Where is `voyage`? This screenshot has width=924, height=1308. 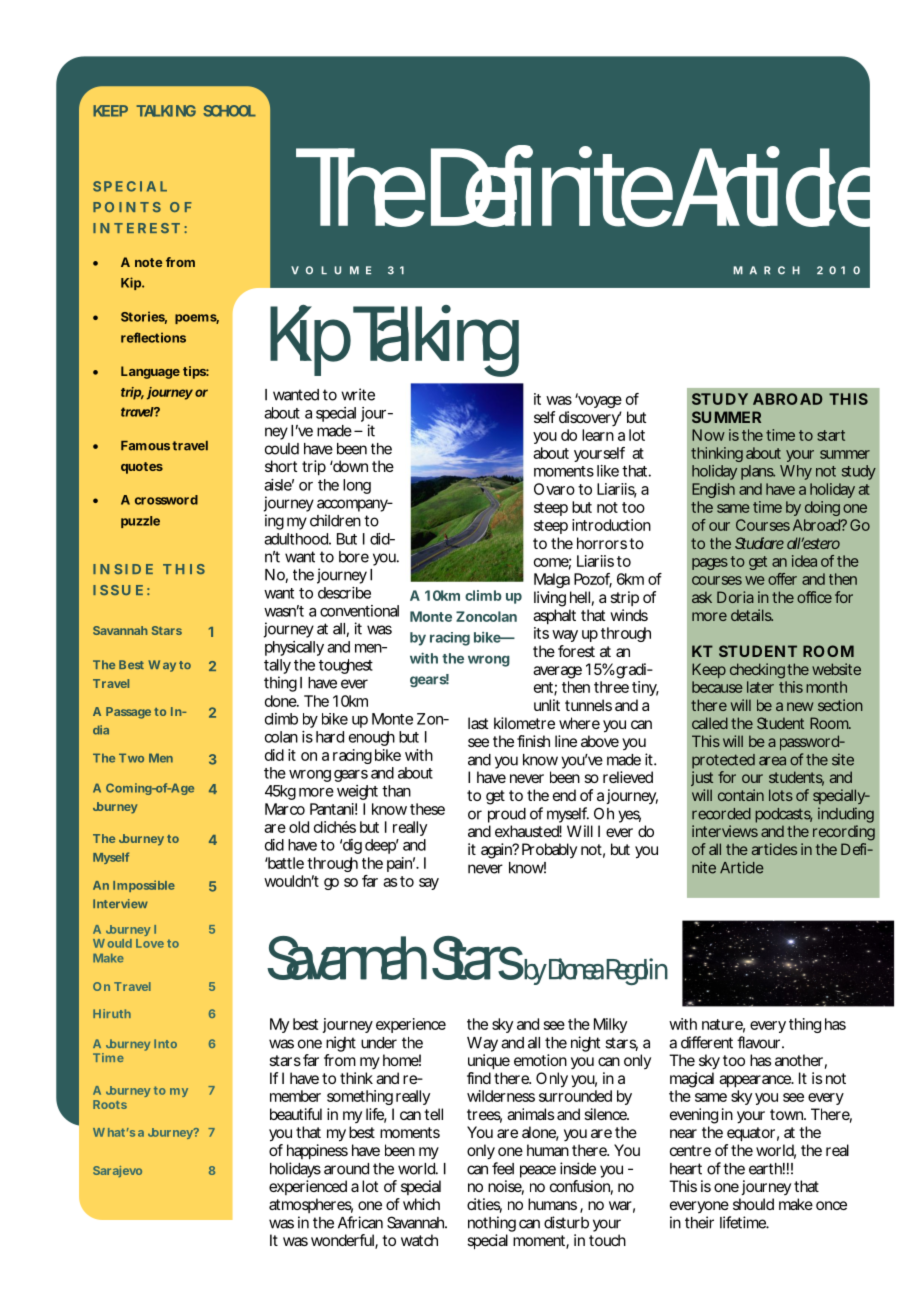 voyage is located at coordinates (598, 401).
